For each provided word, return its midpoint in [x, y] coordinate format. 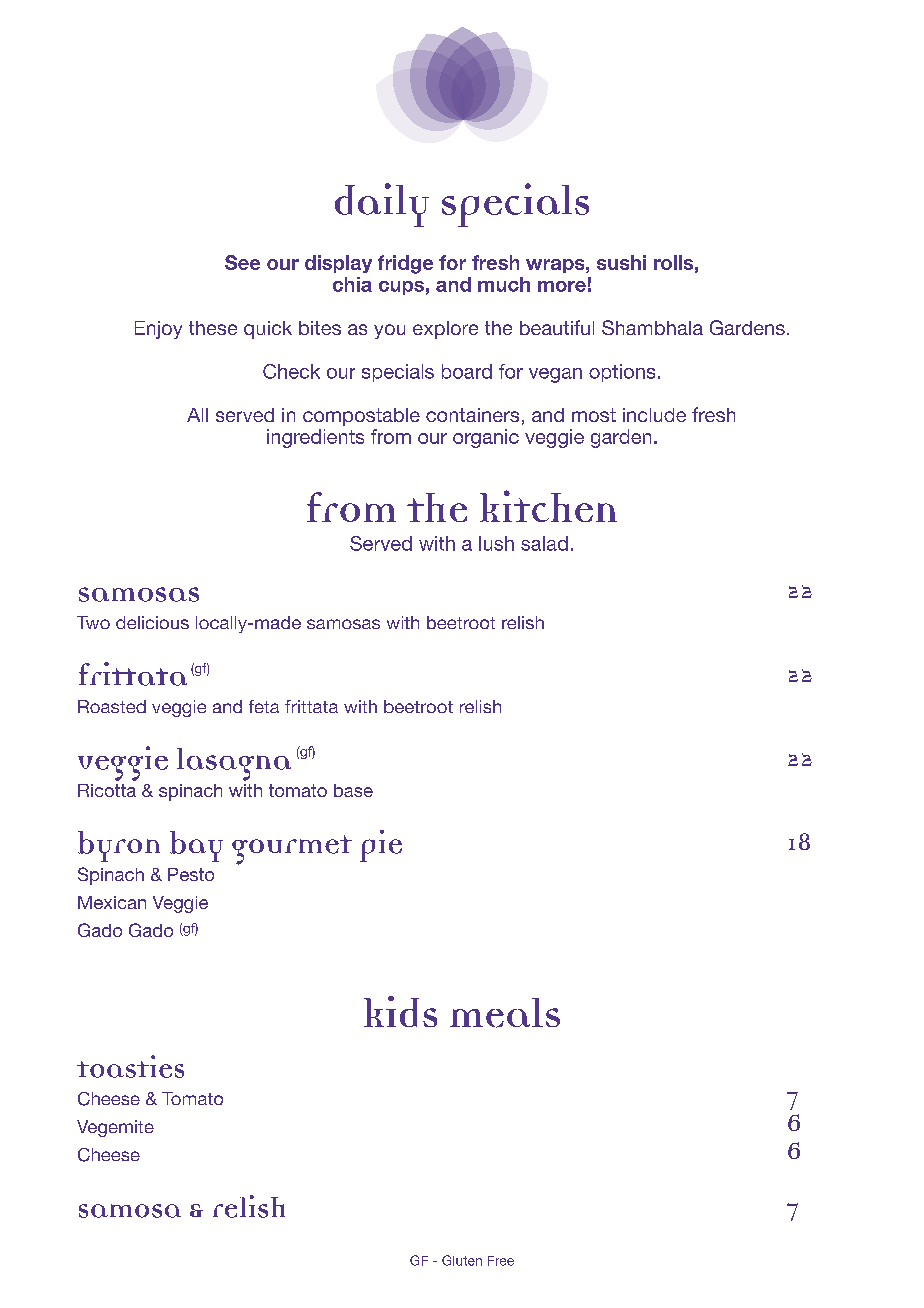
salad [544, 543]
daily [382, 205]
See [242, 262]
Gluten [462, 1260]
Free [501, 1261]
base [353, 790]
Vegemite [115, 1128]
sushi [621, 262]
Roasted [112, 706]
